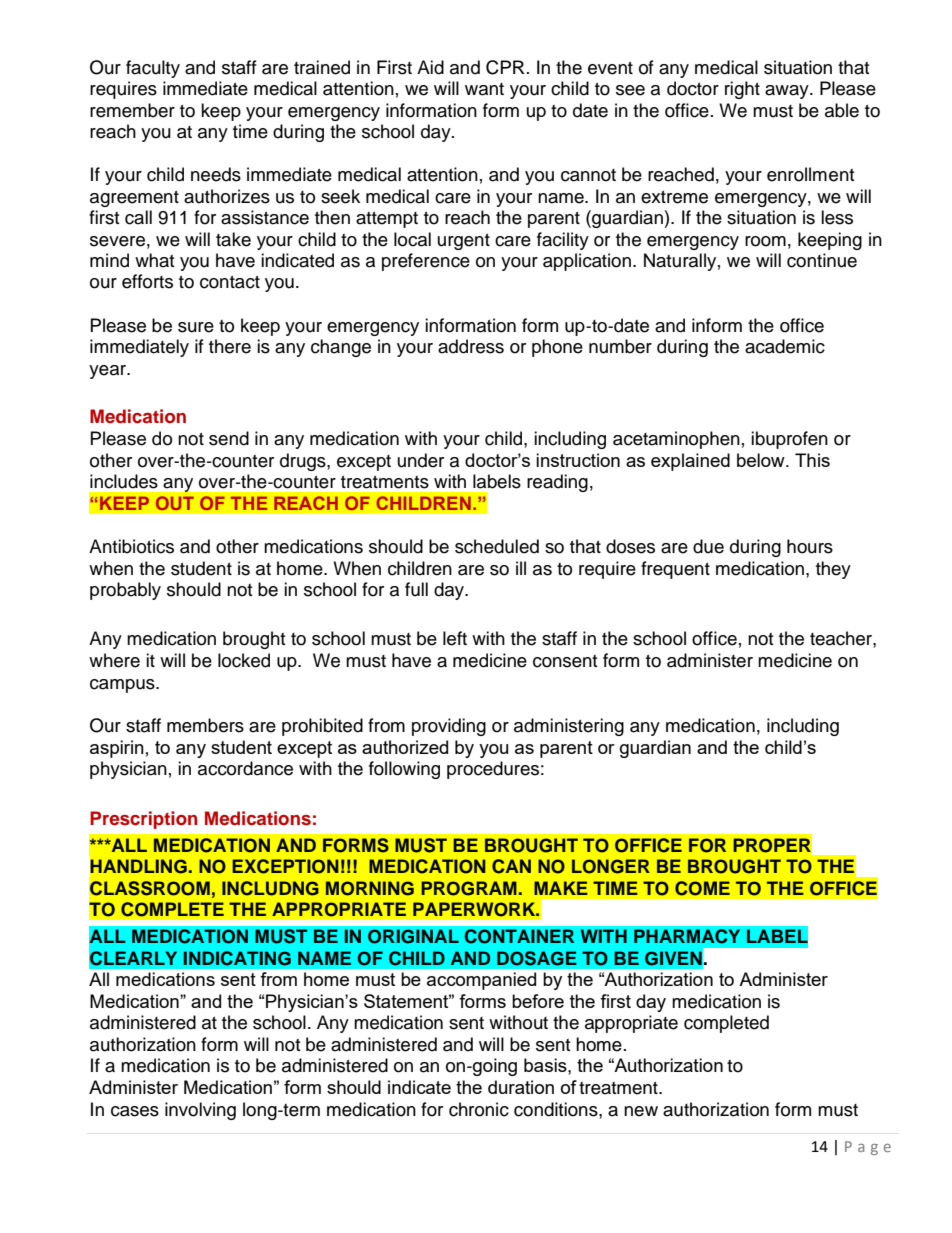 This document has height=1233, width=952. Describe the element at coordinates (484, 89) in the document. I see `want` at that location.
